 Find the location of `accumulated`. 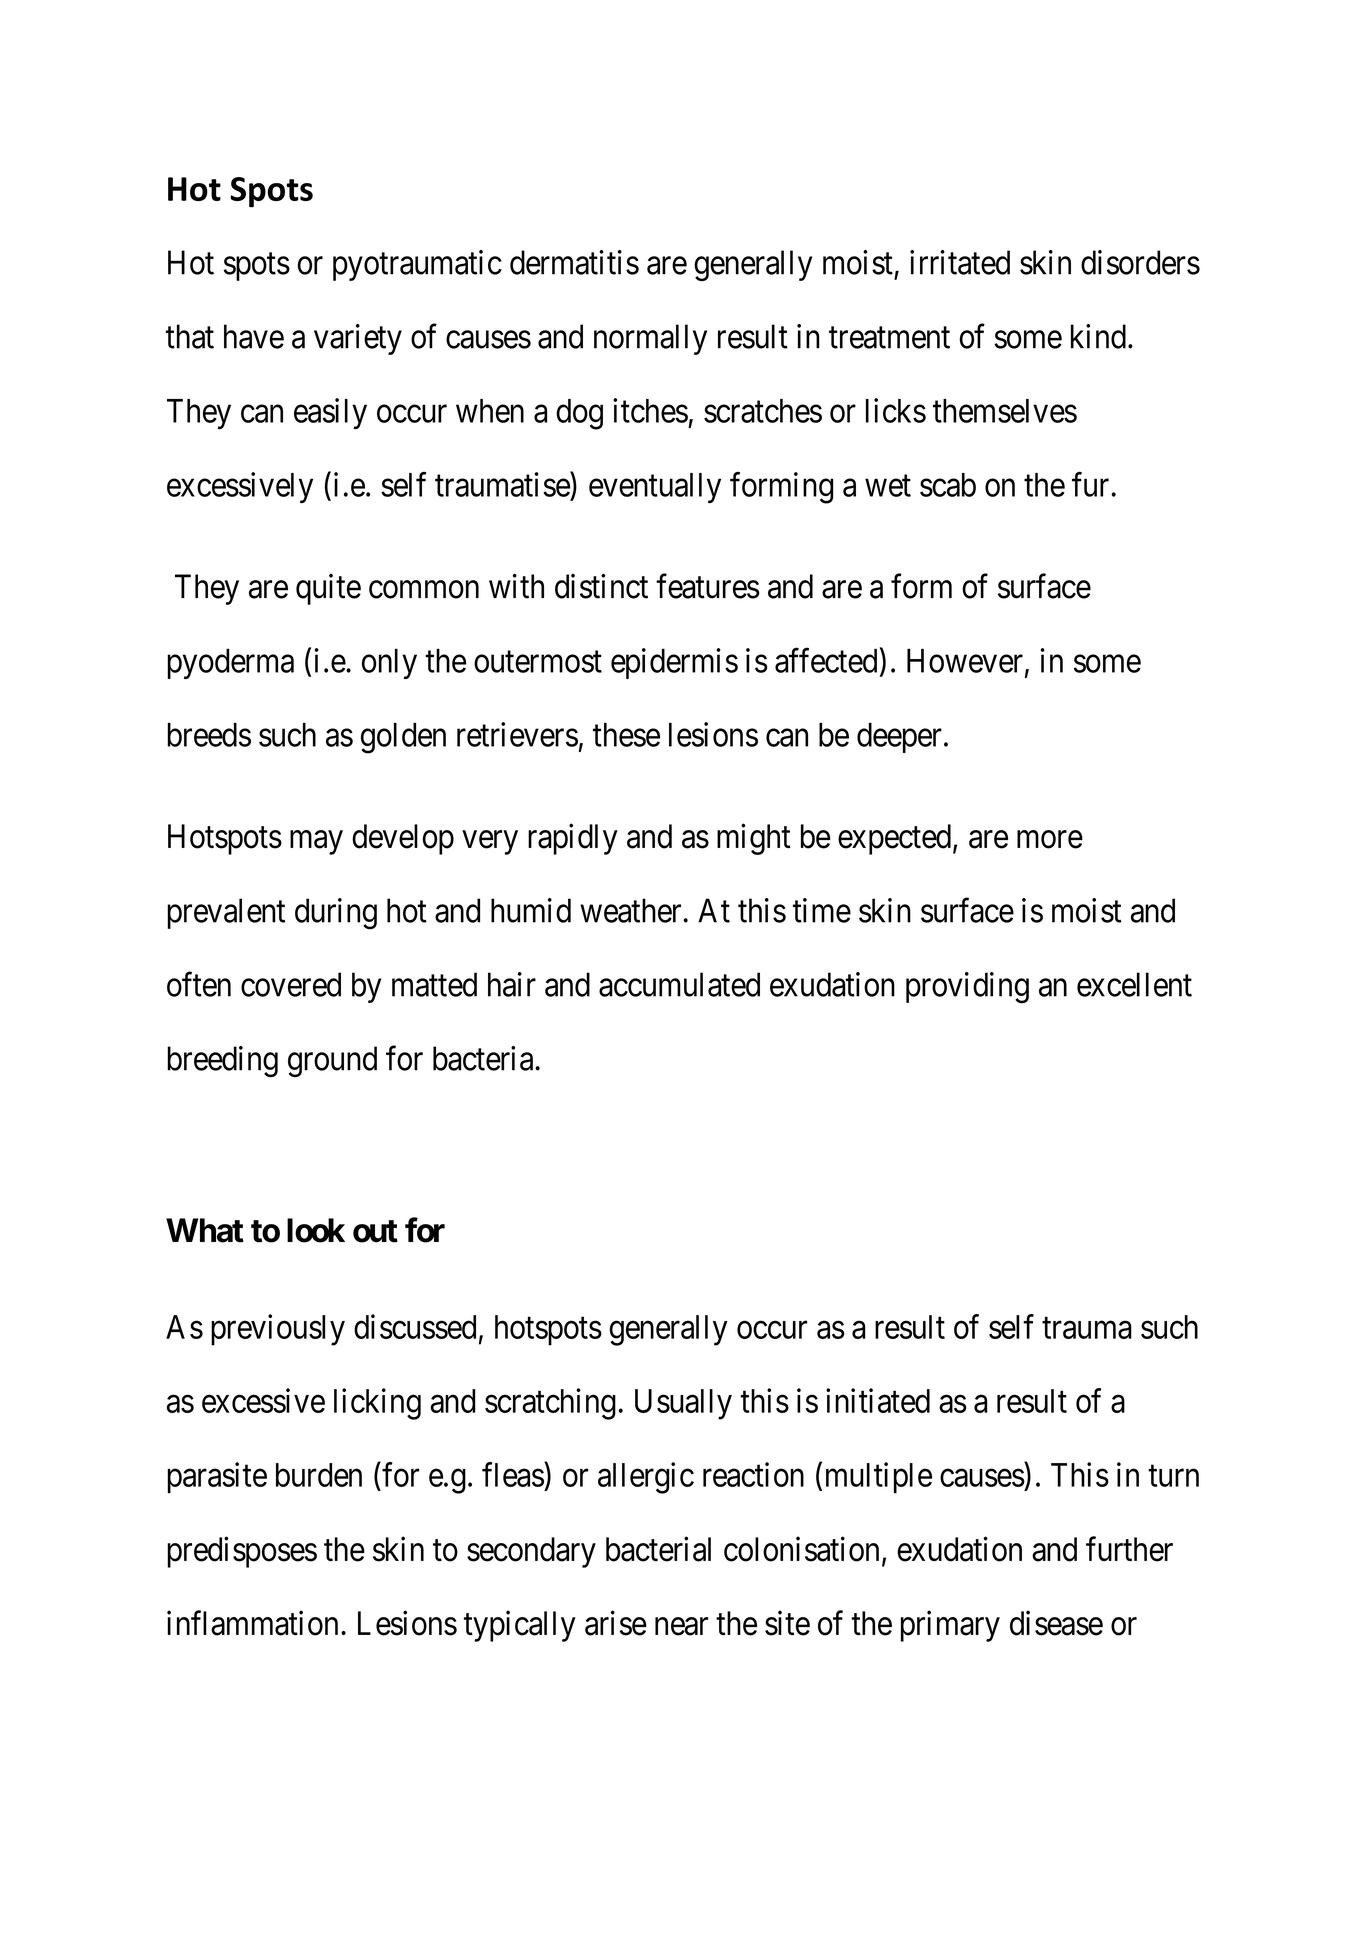

accumulated is located at coordinates (679, 984).
